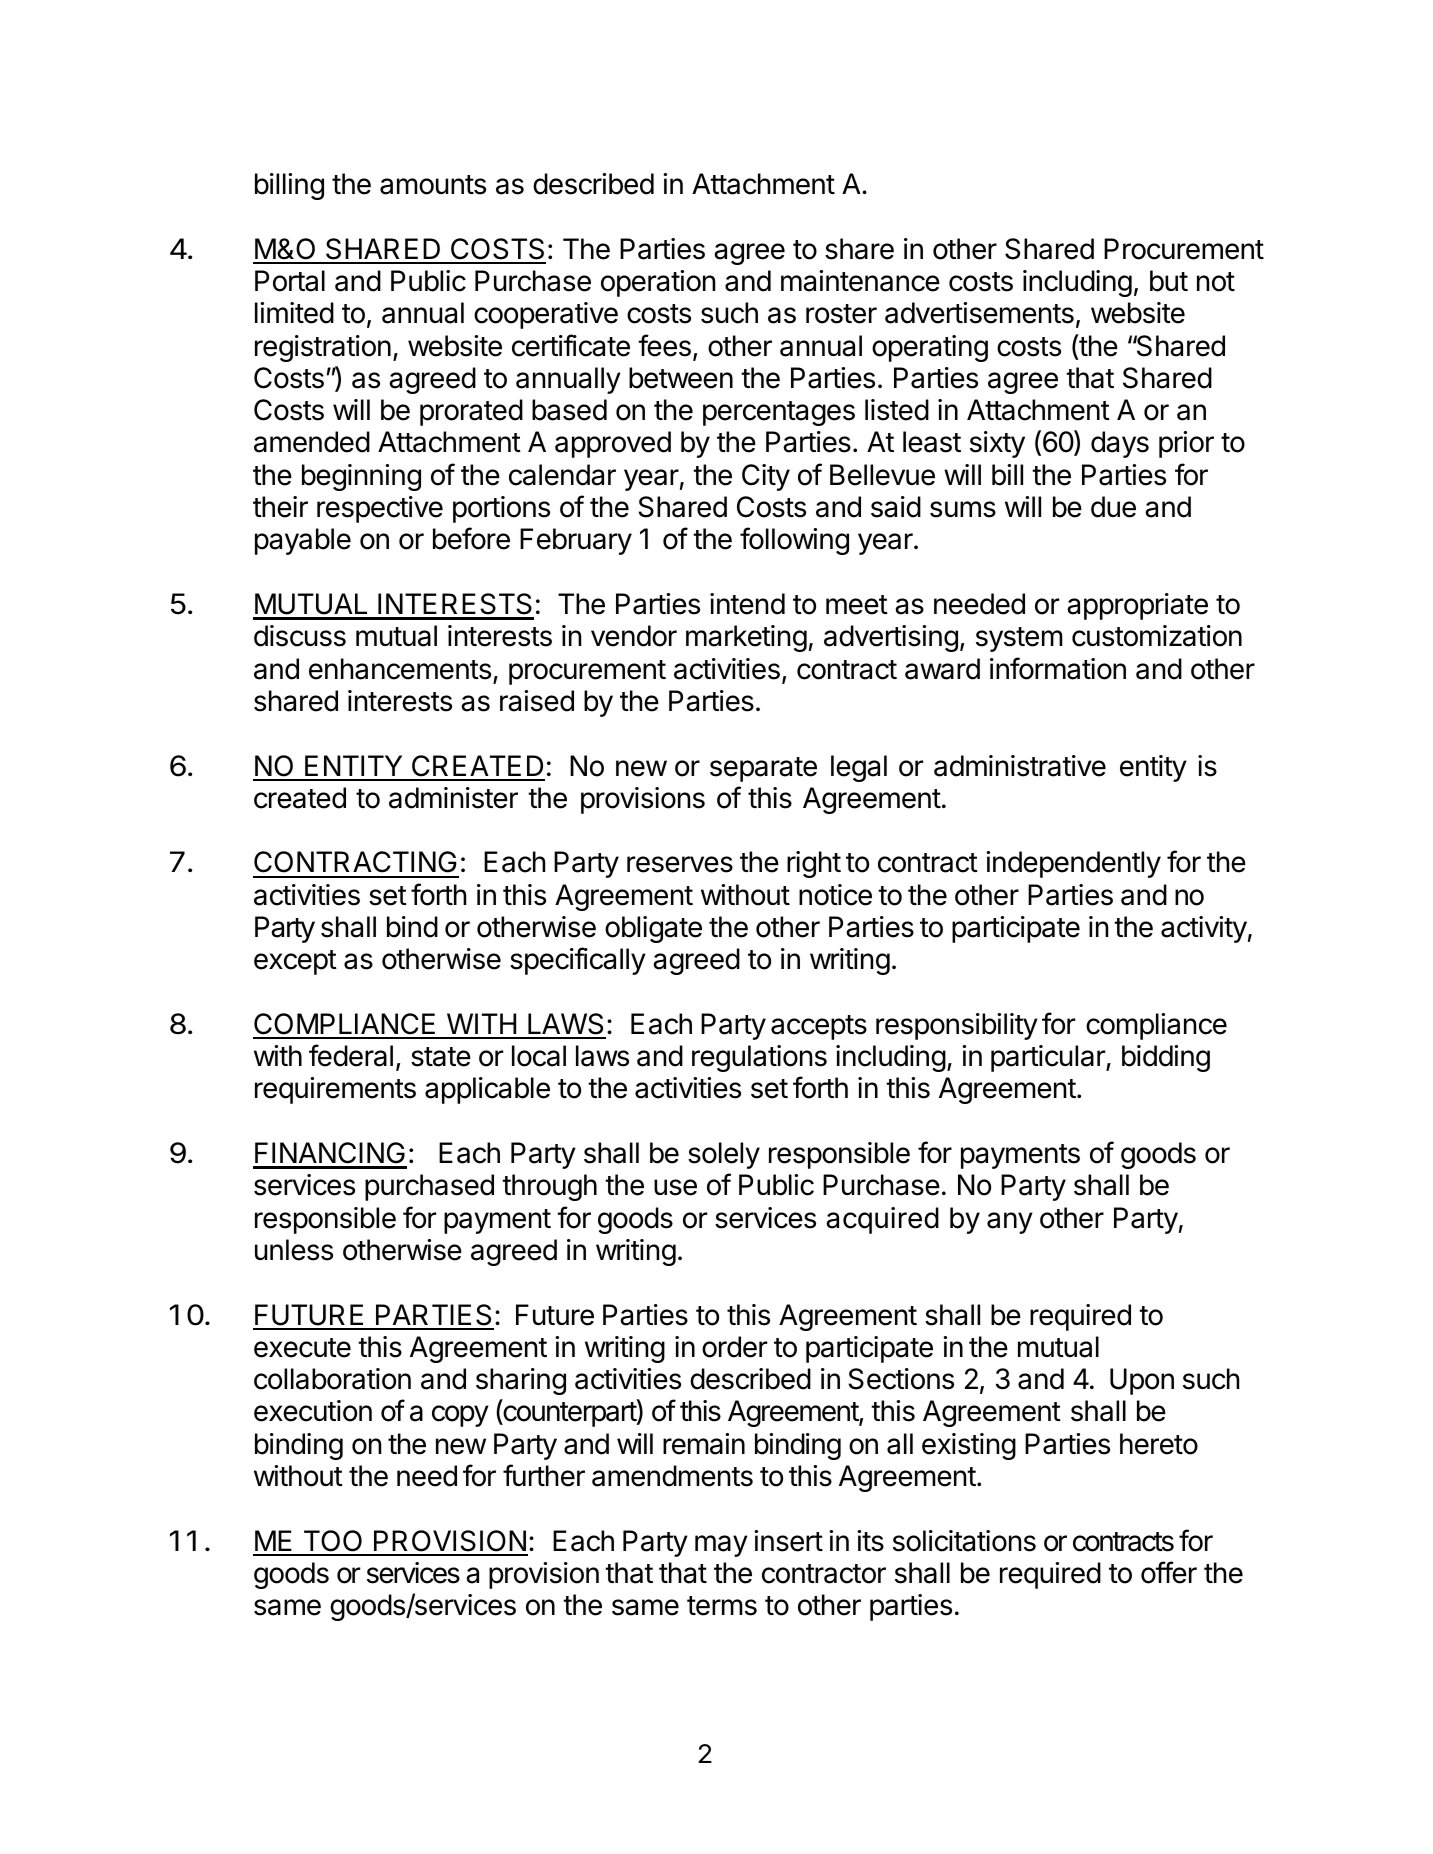  What do you see at coordinates (544, 1475) in the screenshot?
I see `further` at bounding box center [544, 1475].
